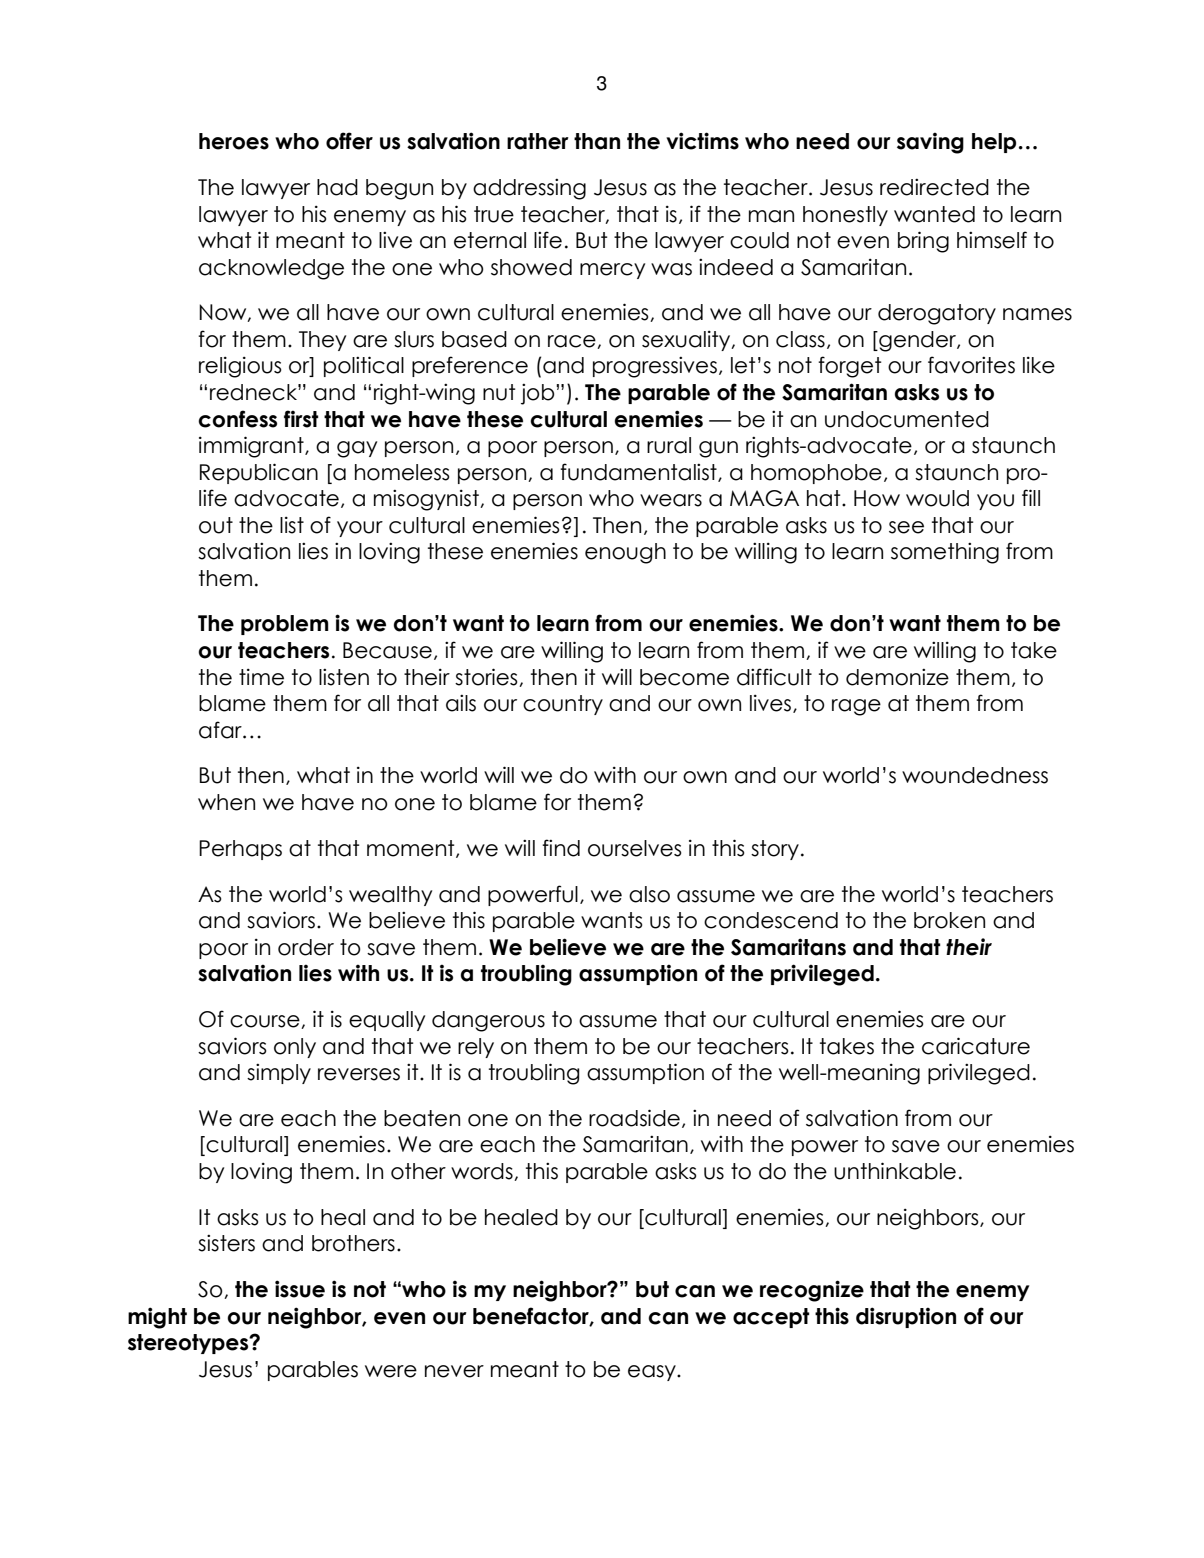  What do you see at coordinates (234, 141) in the screenshot?
I see `heroes` at bounding box center [234, 141].
